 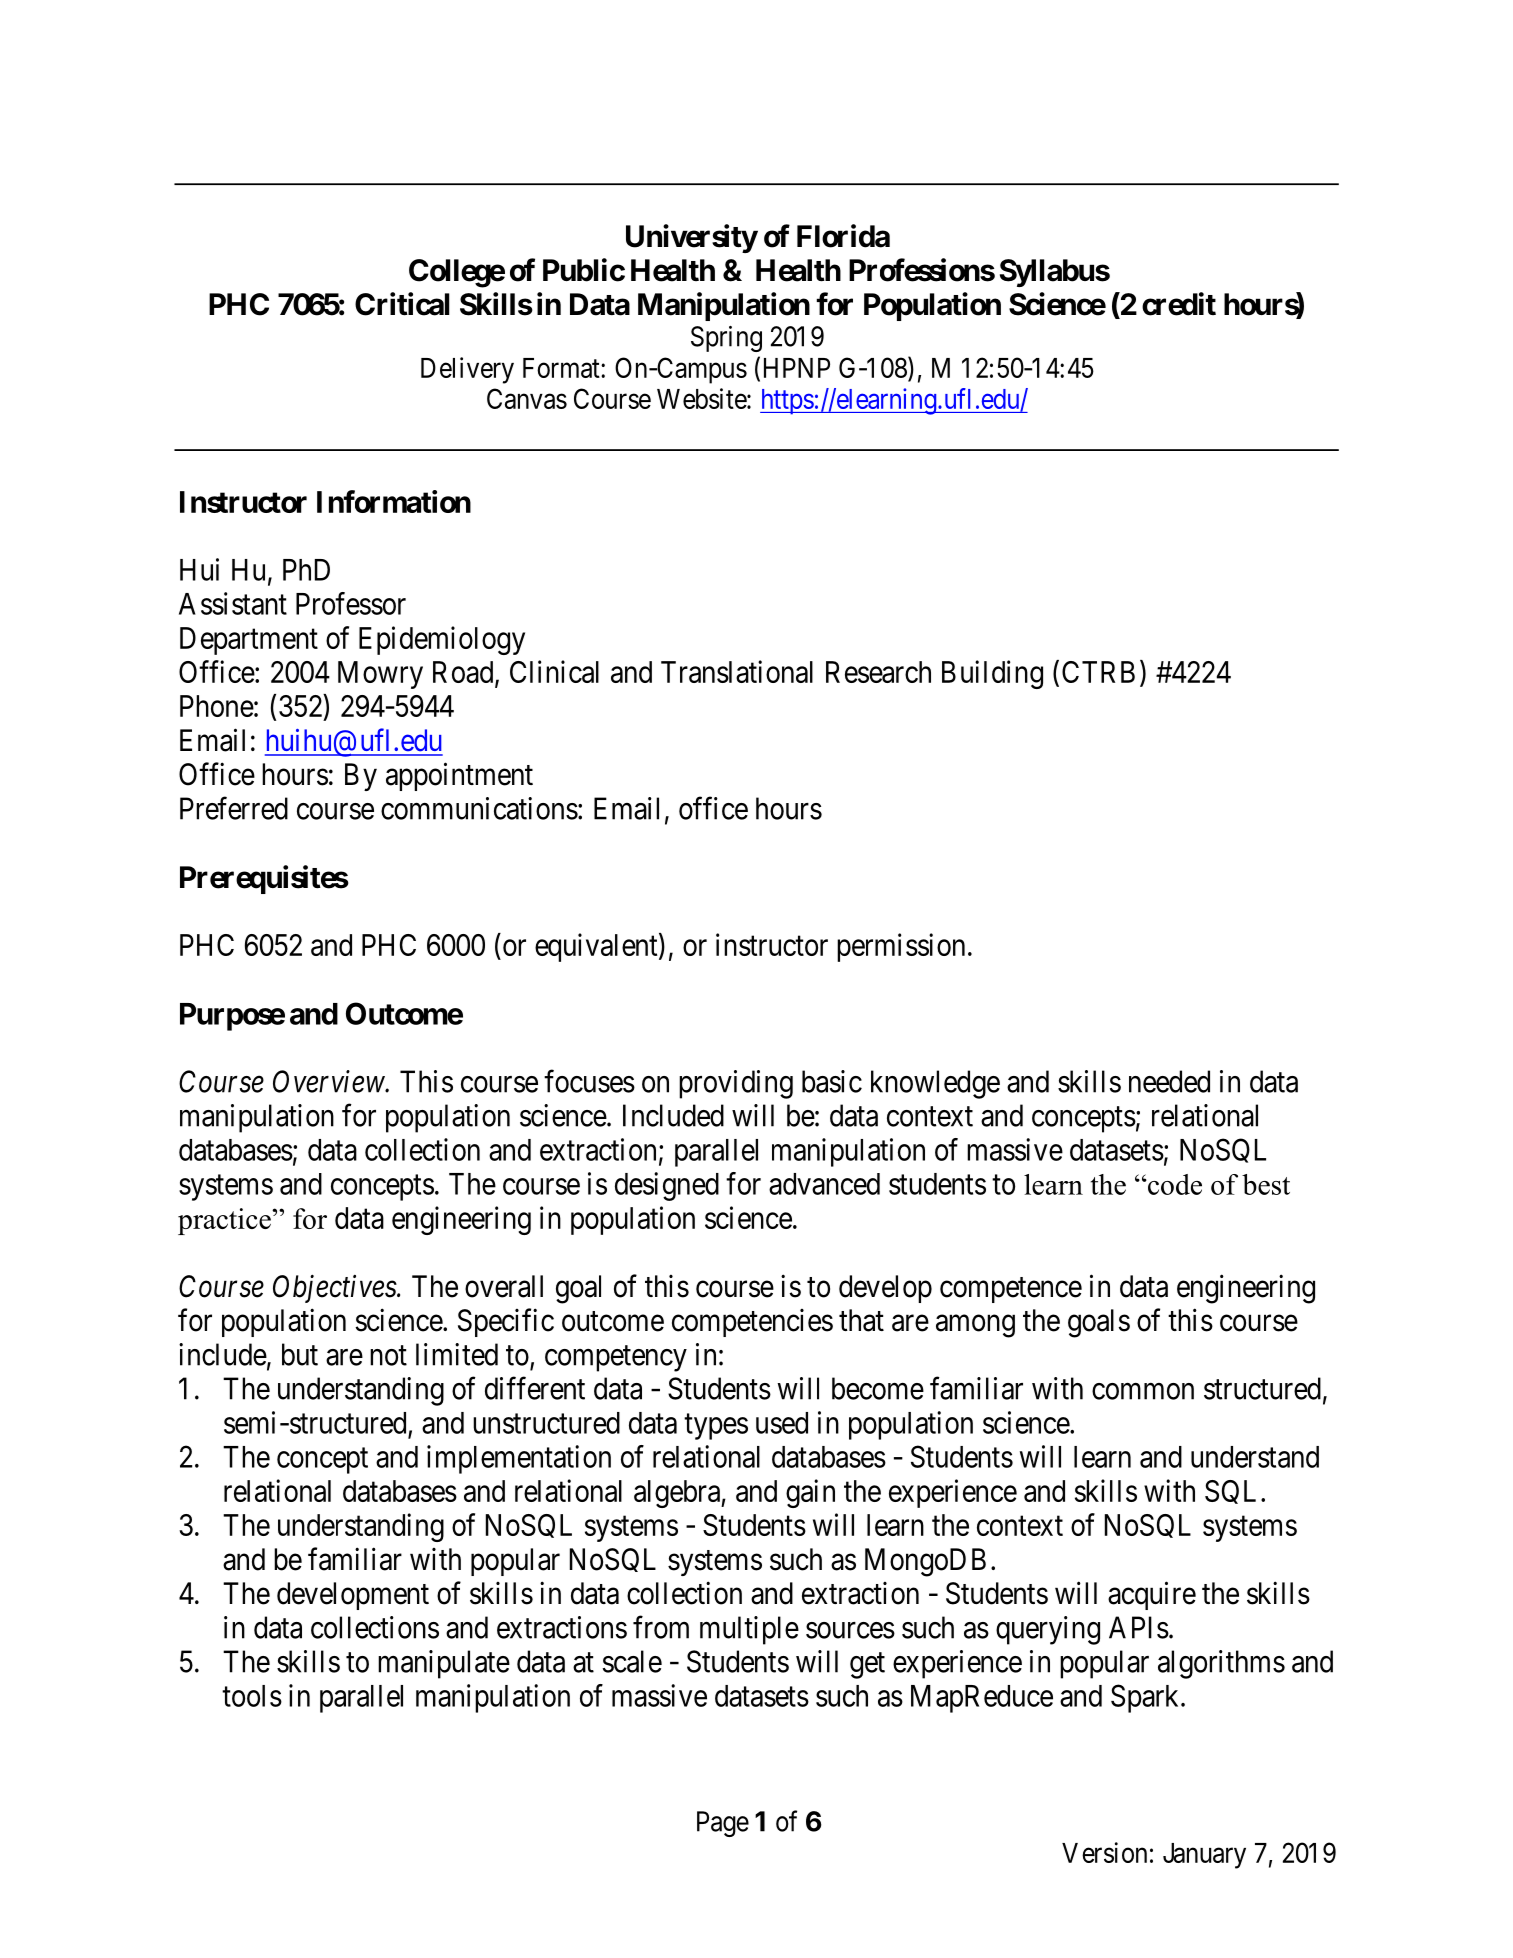 What do you see at coordinates (726, 339) in the document?
I see `Spring` at bounding box center [726, 339].
